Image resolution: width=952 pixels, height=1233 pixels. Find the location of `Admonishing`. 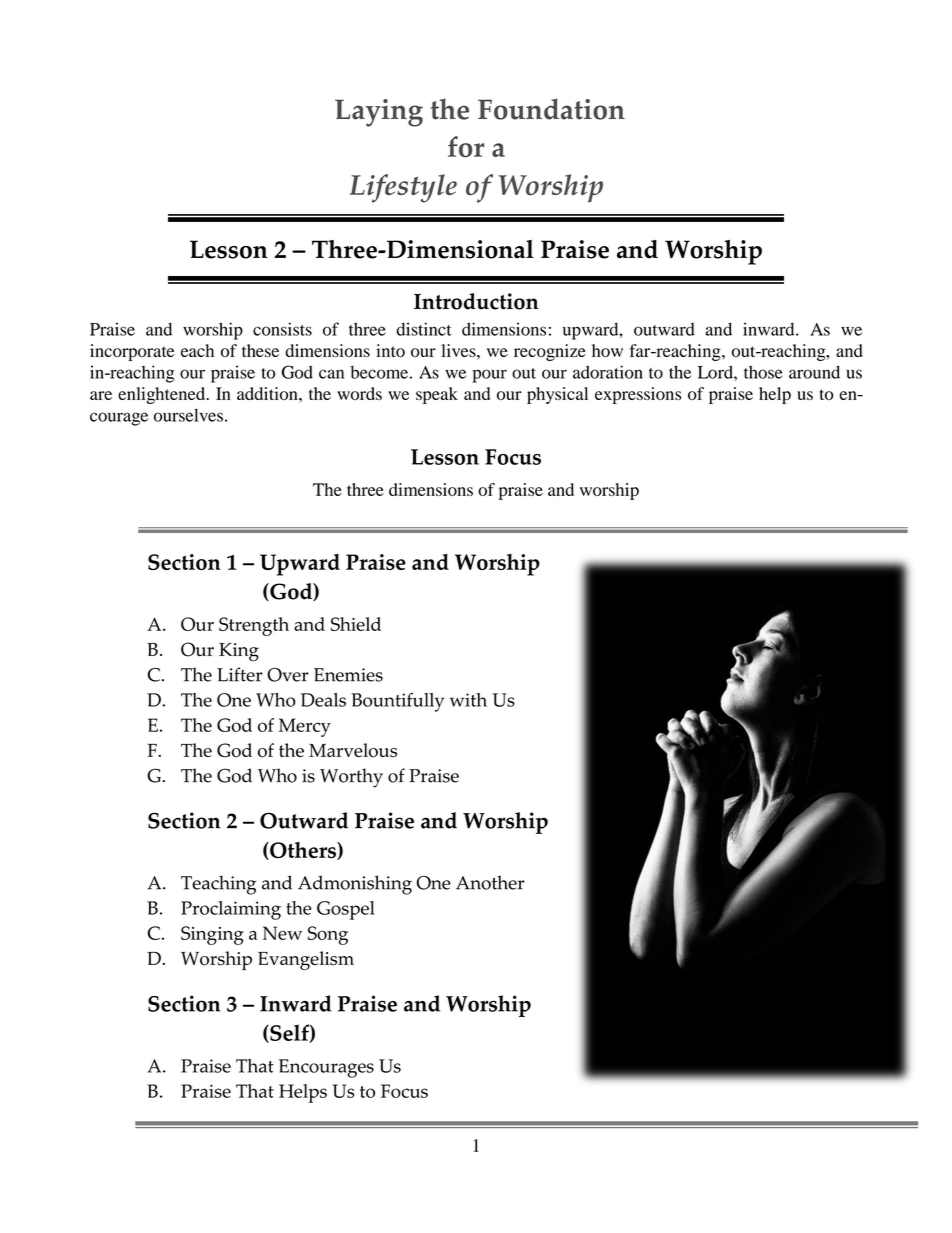

Admonishing is located at coordinates (355, 885).
